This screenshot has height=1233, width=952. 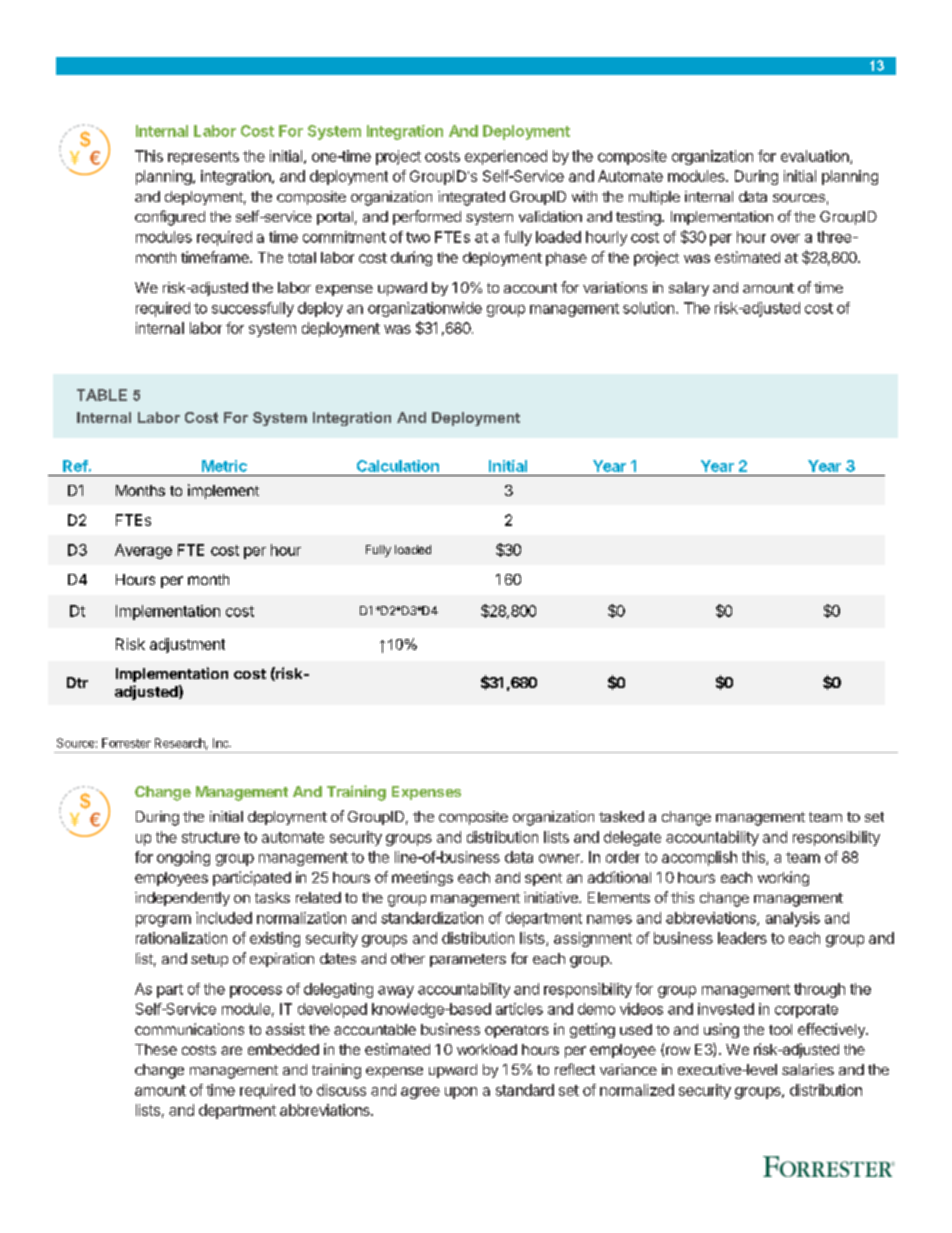 I want to click on solution, so click(x=648, y=308).
